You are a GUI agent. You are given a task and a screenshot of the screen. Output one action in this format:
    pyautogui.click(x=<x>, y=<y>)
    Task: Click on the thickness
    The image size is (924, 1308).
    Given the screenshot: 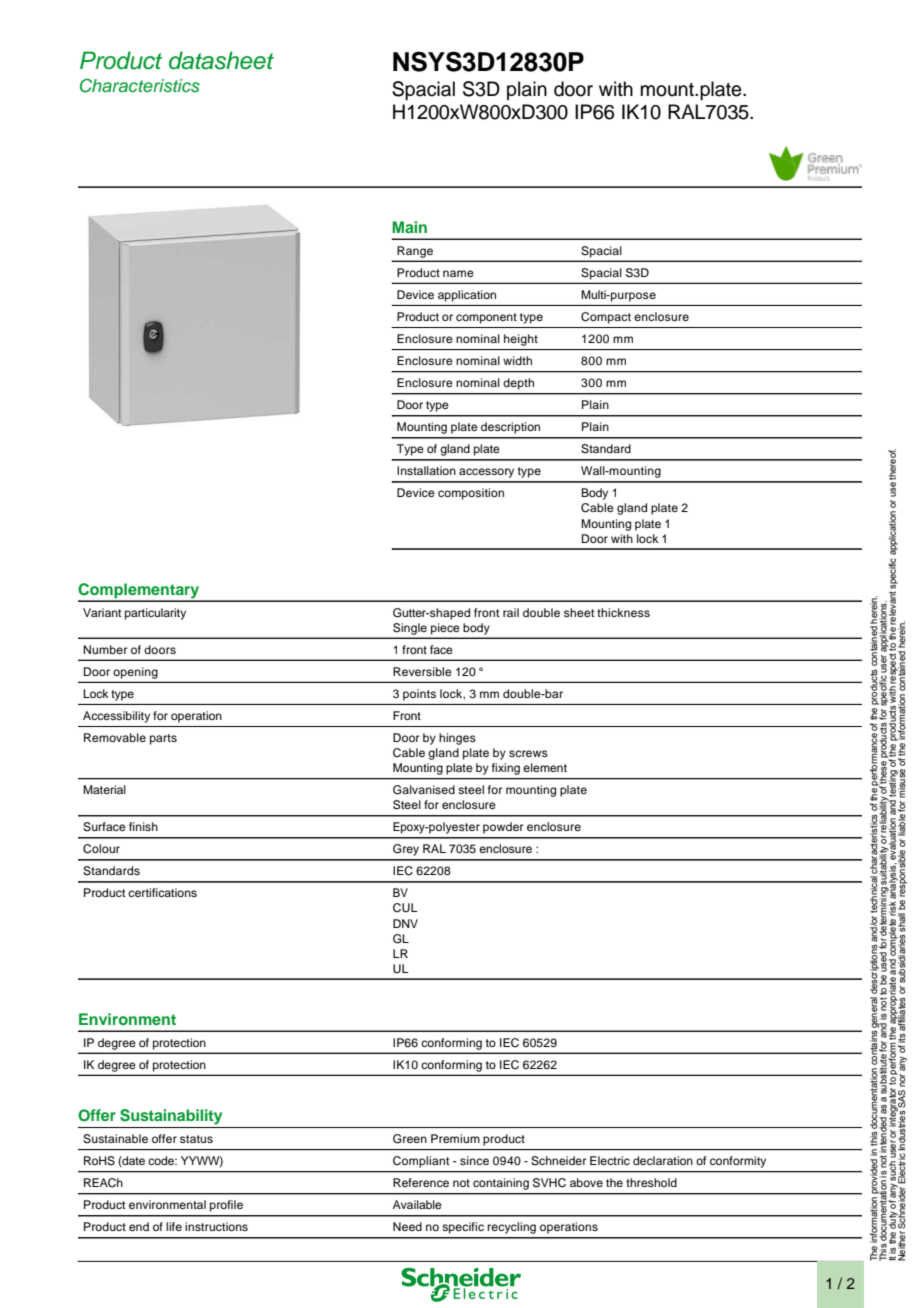 What is the action you would take?
    pyautogui.click(x=623, y=612)
